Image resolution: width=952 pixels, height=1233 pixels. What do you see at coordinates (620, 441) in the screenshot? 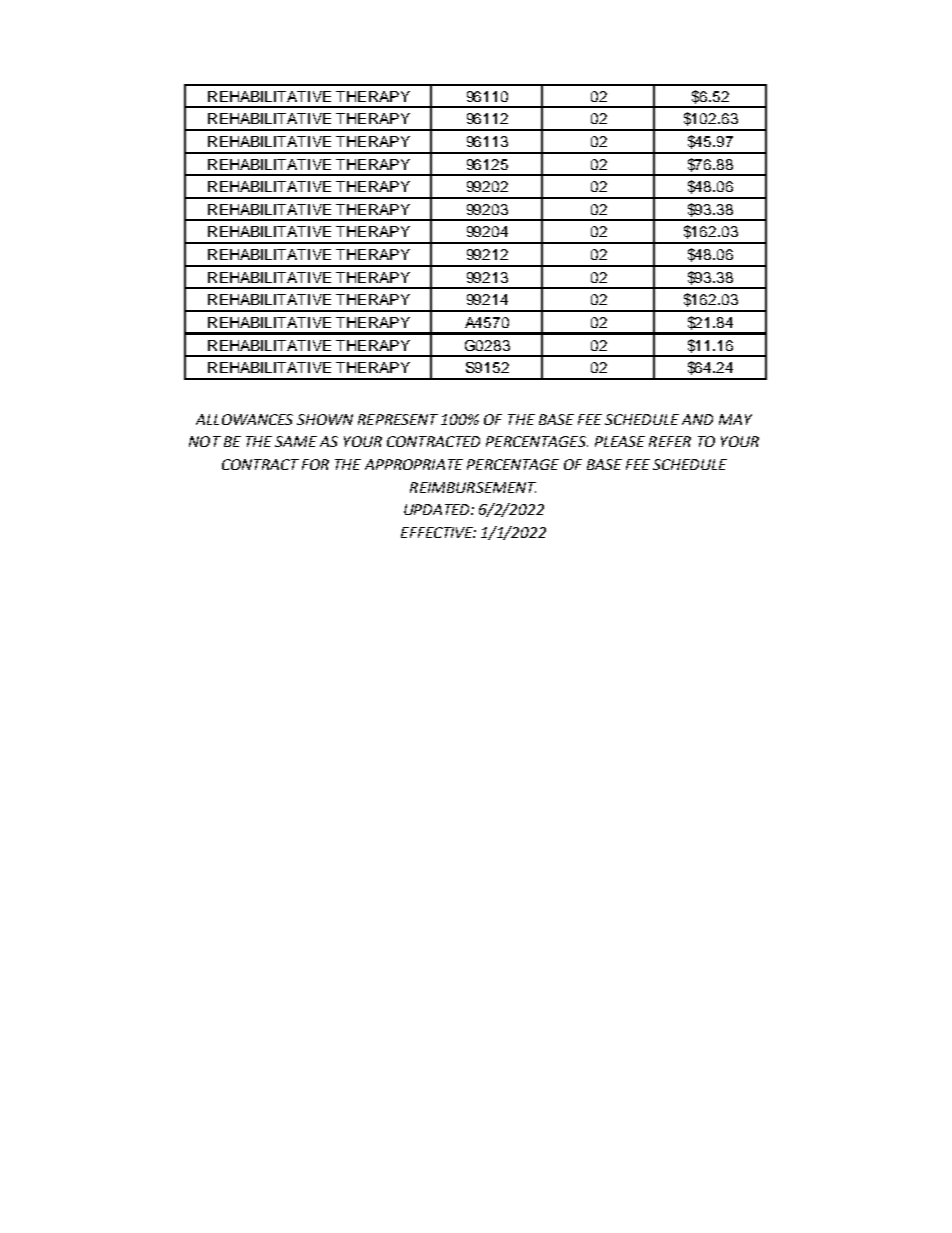
I see `PLEASE` at bounding box center [620, 441].
